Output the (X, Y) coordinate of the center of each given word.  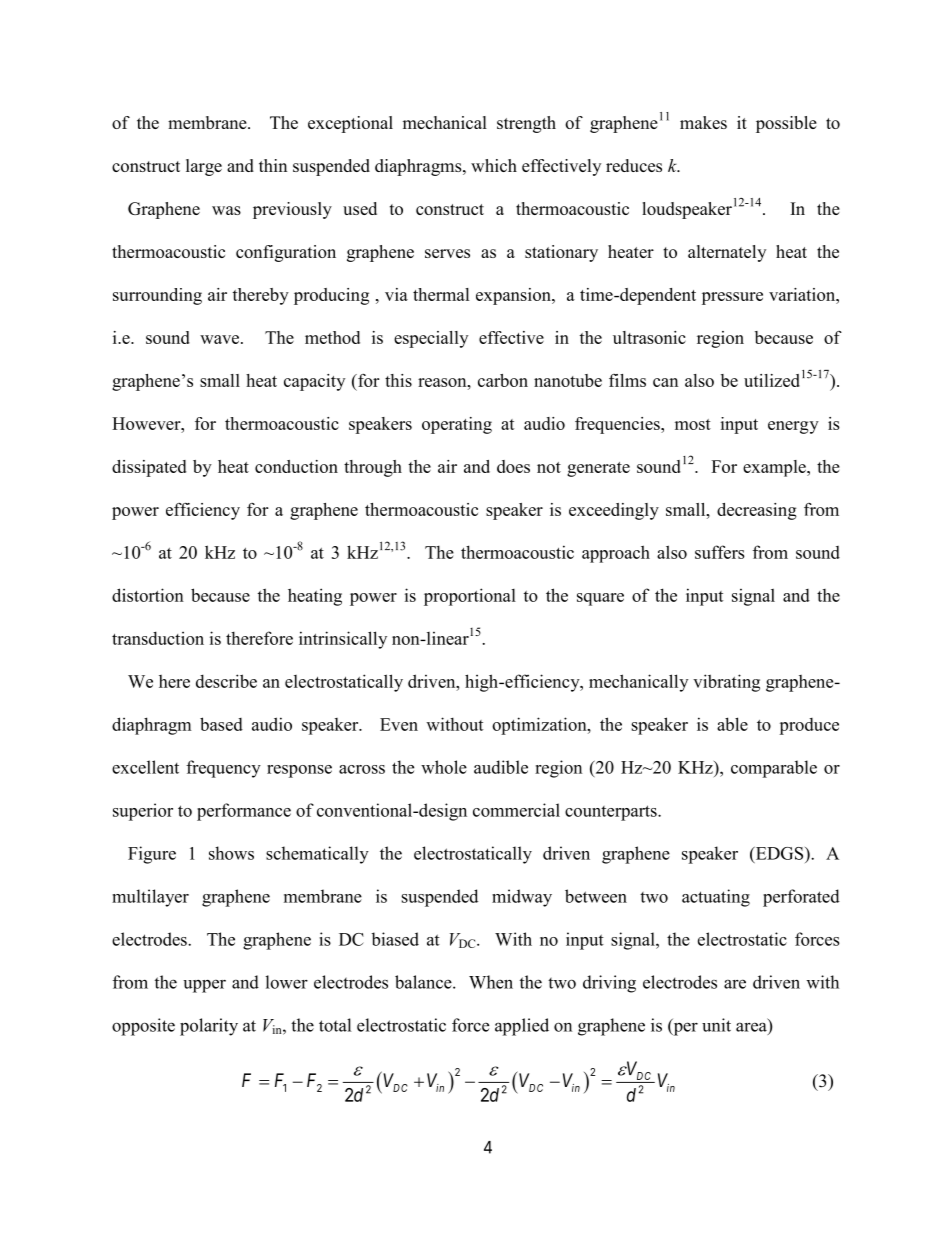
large (204, 167)
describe (226, 681)
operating (457, 425)
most (693, 424)
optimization (540, 726)
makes (703, 122)
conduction (296, 466)
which (494, 165)
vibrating (726, 683)
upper (205, 986)
